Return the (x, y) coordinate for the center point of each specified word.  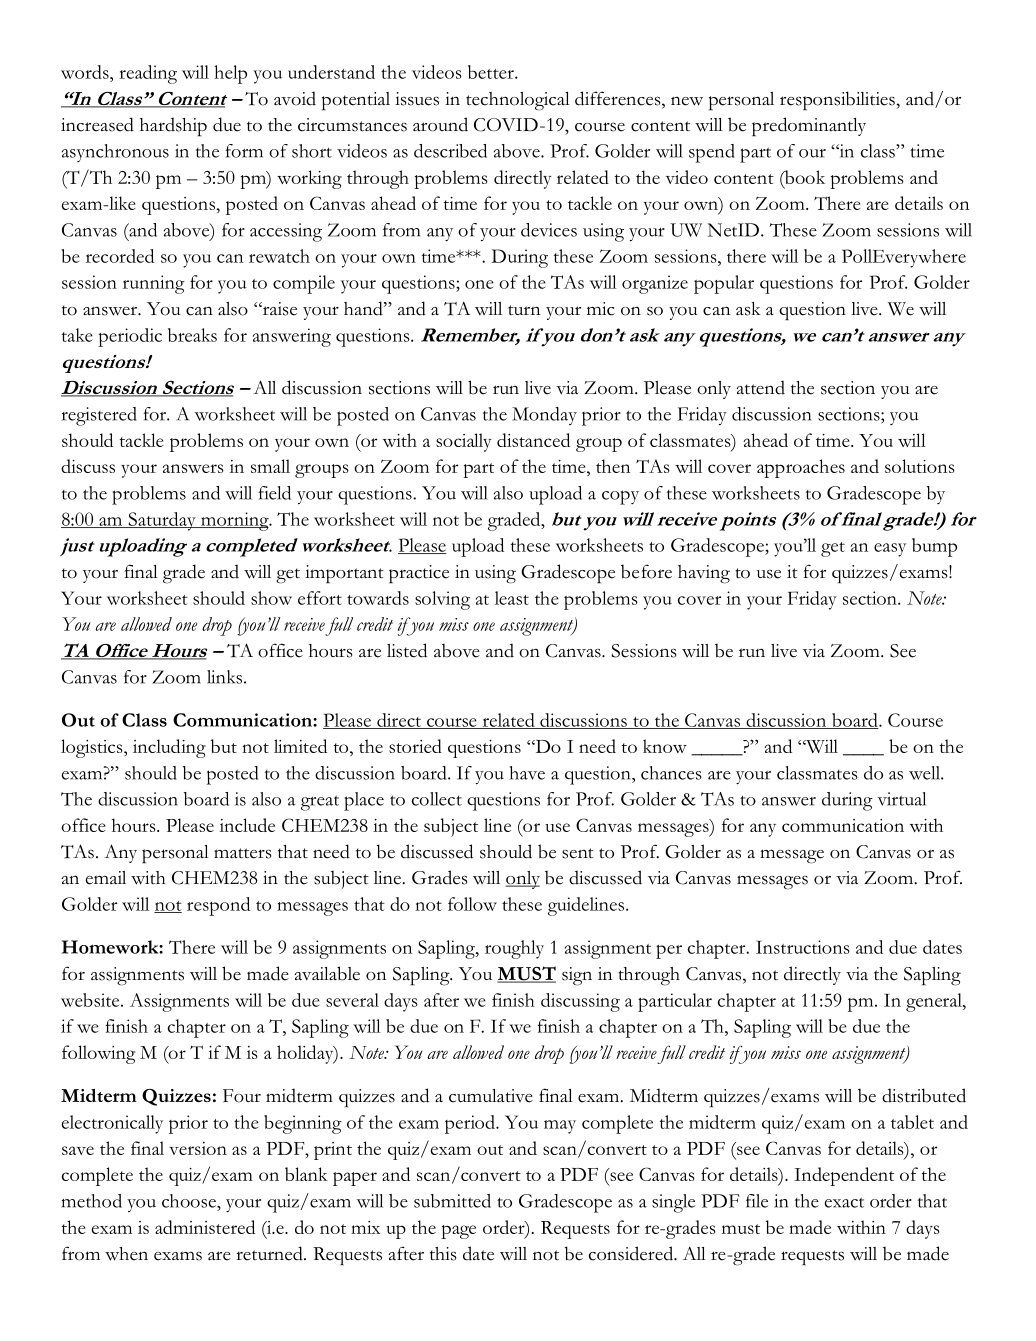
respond (218, 906)
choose (190, 1201)
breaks (192, 335)
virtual (901, 799)
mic (601, 309)
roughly (514, 949)
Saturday (162, 521)
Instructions (803, 947)
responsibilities (838, 101)
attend (760, 387)
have (527, 773)
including (169, 748)
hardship (173, 127)
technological (518, 101)
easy (890, 550)
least (512, 598)
